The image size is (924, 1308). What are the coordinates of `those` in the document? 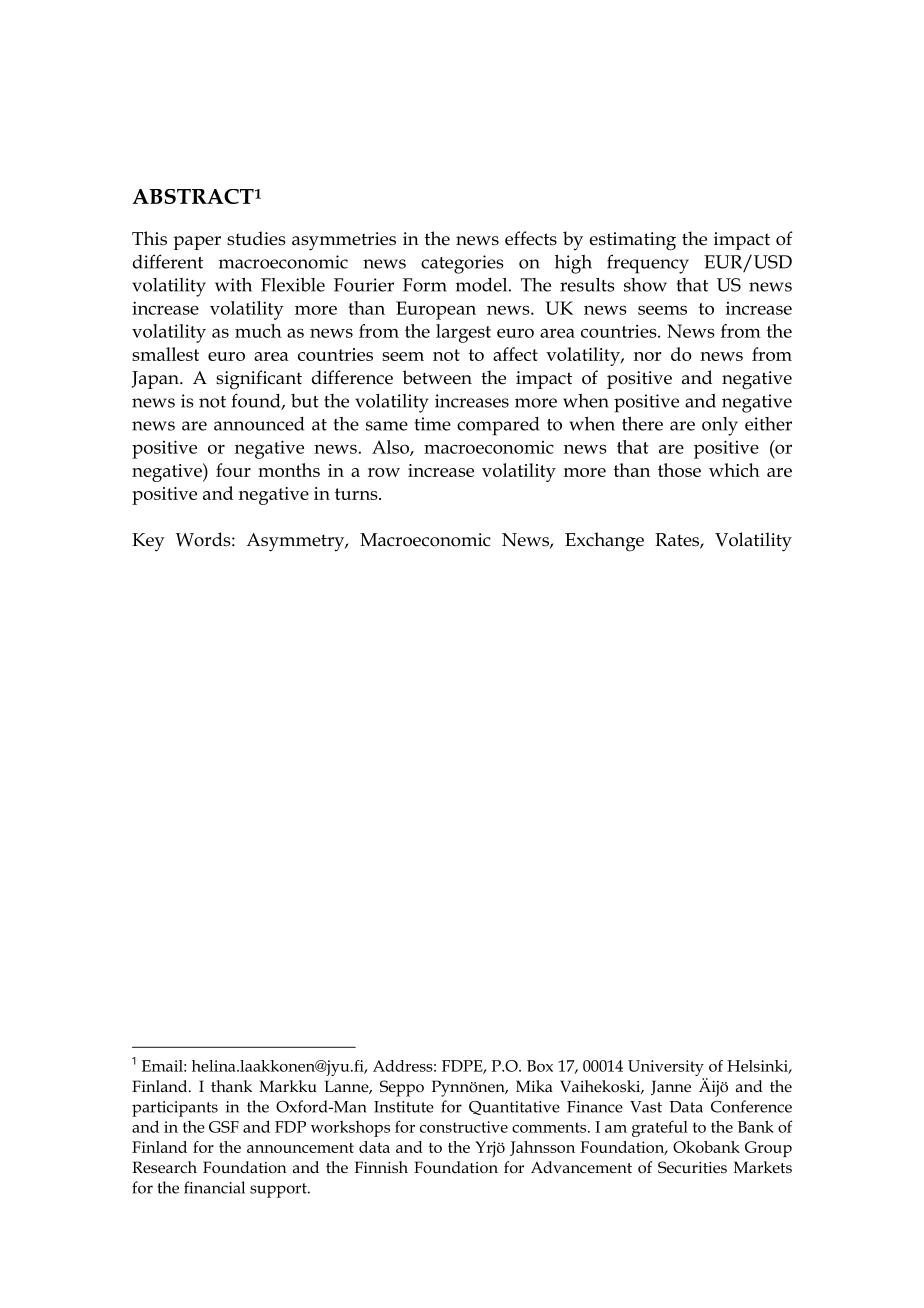 It's located at (679, 470).
